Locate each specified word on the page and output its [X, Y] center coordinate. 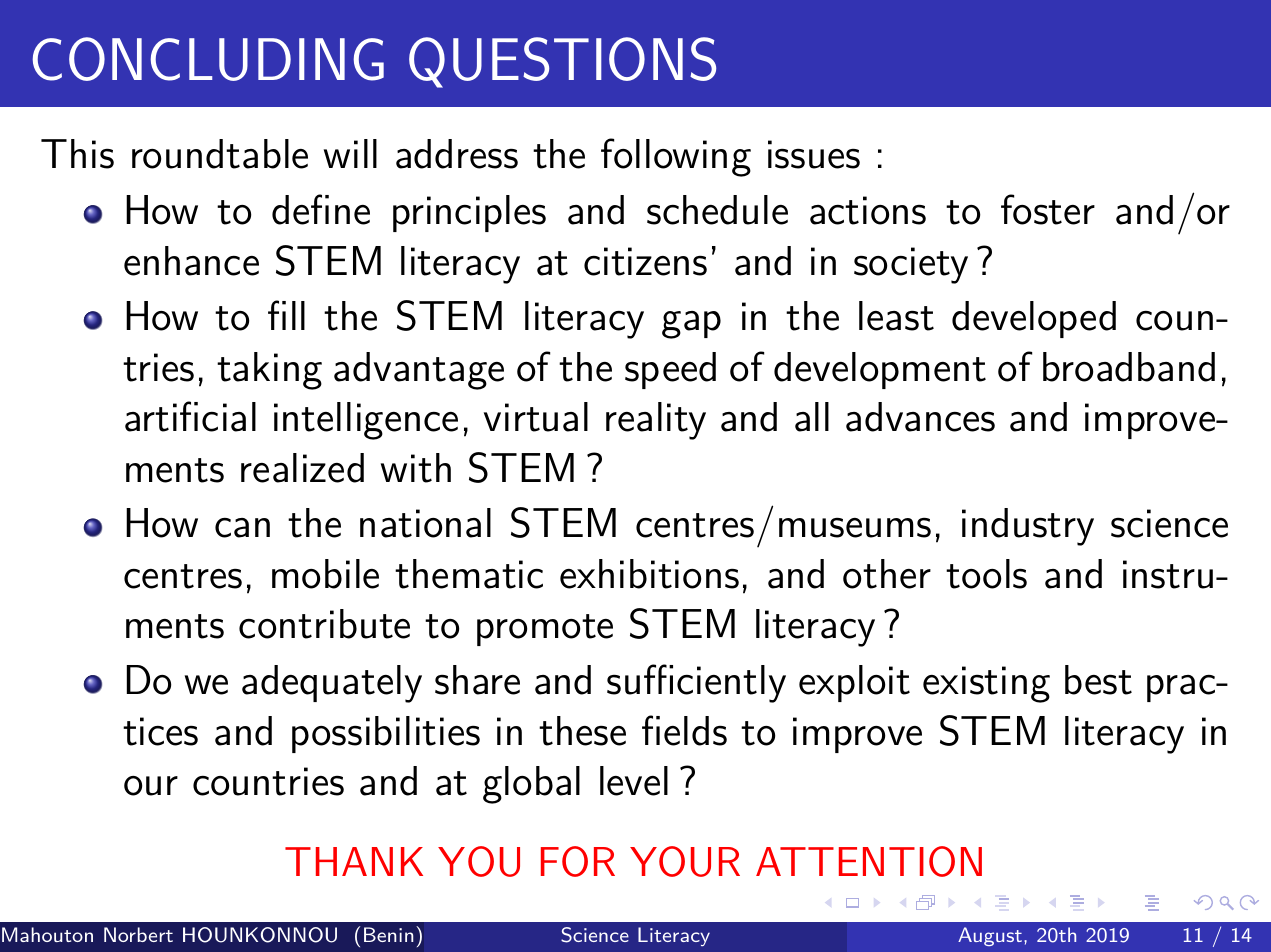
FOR [578, 861]
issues [814, 154]
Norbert [138, 934]
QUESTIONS [562, 62]
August [991, 936]
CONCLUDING [208, 59]
